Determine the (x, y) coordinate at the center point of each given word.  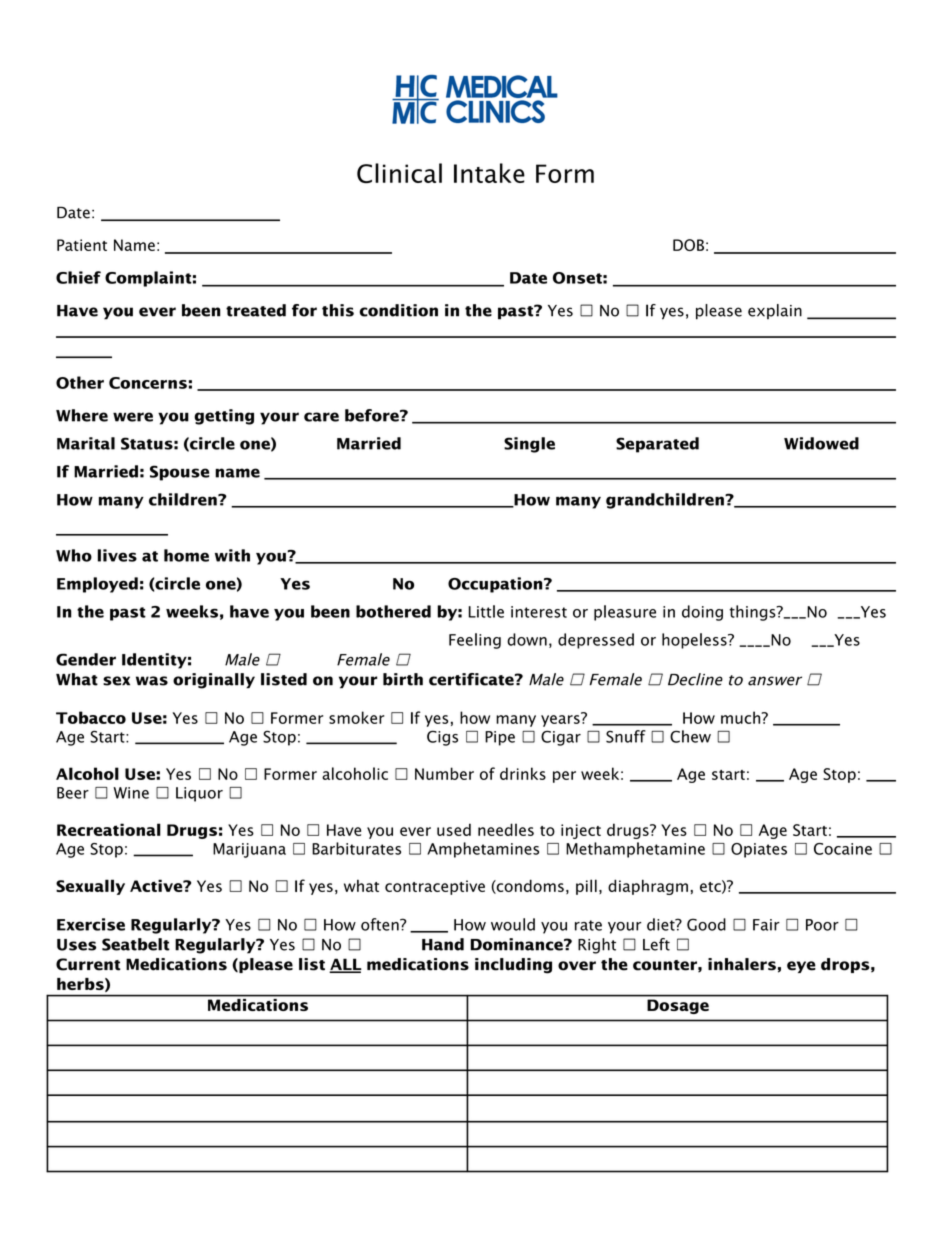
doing (702, 613)
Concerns (148, 383)
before (373, 415)
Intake (489, 173)
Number (444, 773)
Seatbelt (136, 944)
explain (775, 311)
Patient (82, 245)
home (186, 555)
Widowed (821, 443)
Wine (131, 793)
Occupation (496, 585)
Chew (690, 736)
